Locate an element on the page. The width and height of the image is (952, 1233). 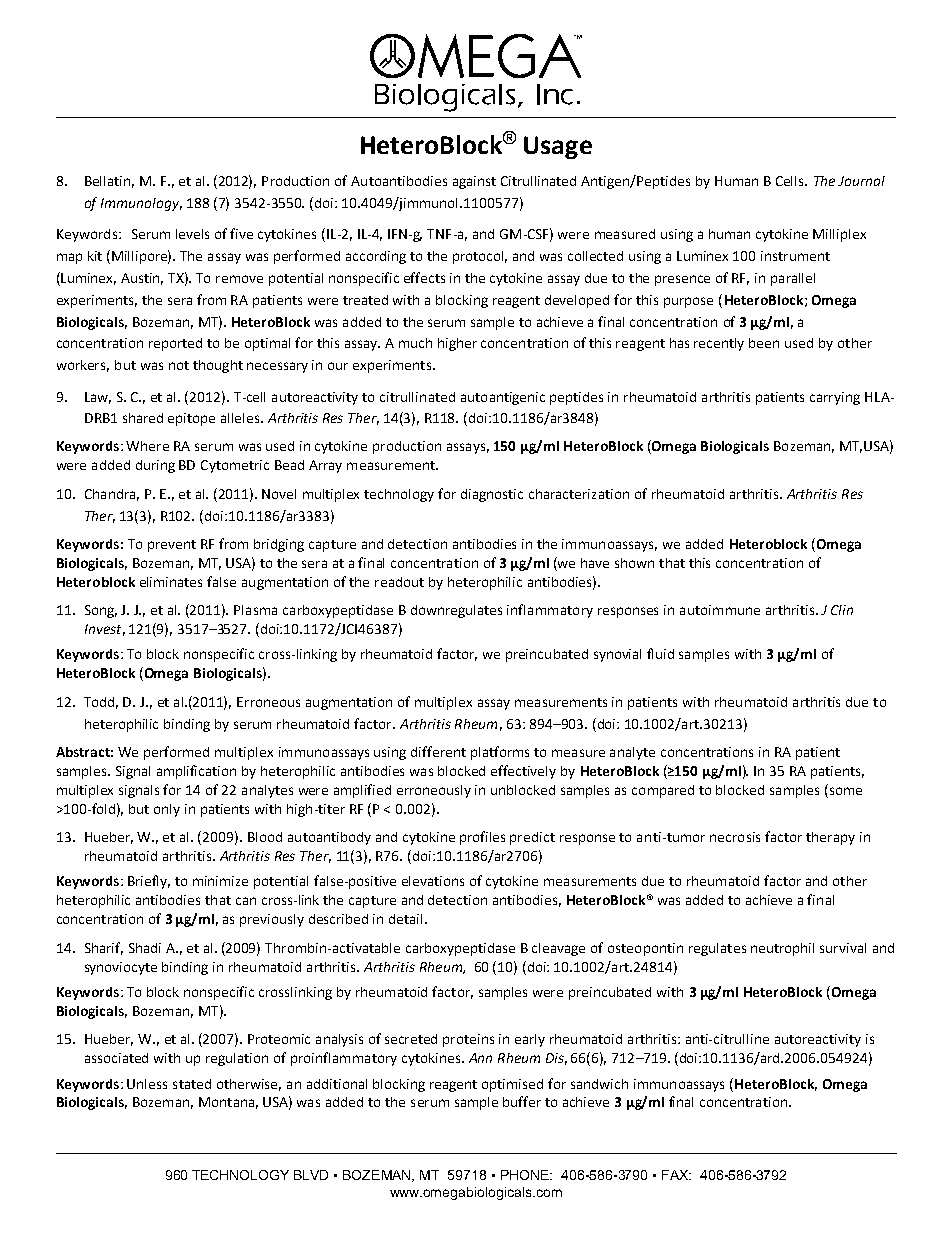
Unless is located at coordinates (147, 1084).
